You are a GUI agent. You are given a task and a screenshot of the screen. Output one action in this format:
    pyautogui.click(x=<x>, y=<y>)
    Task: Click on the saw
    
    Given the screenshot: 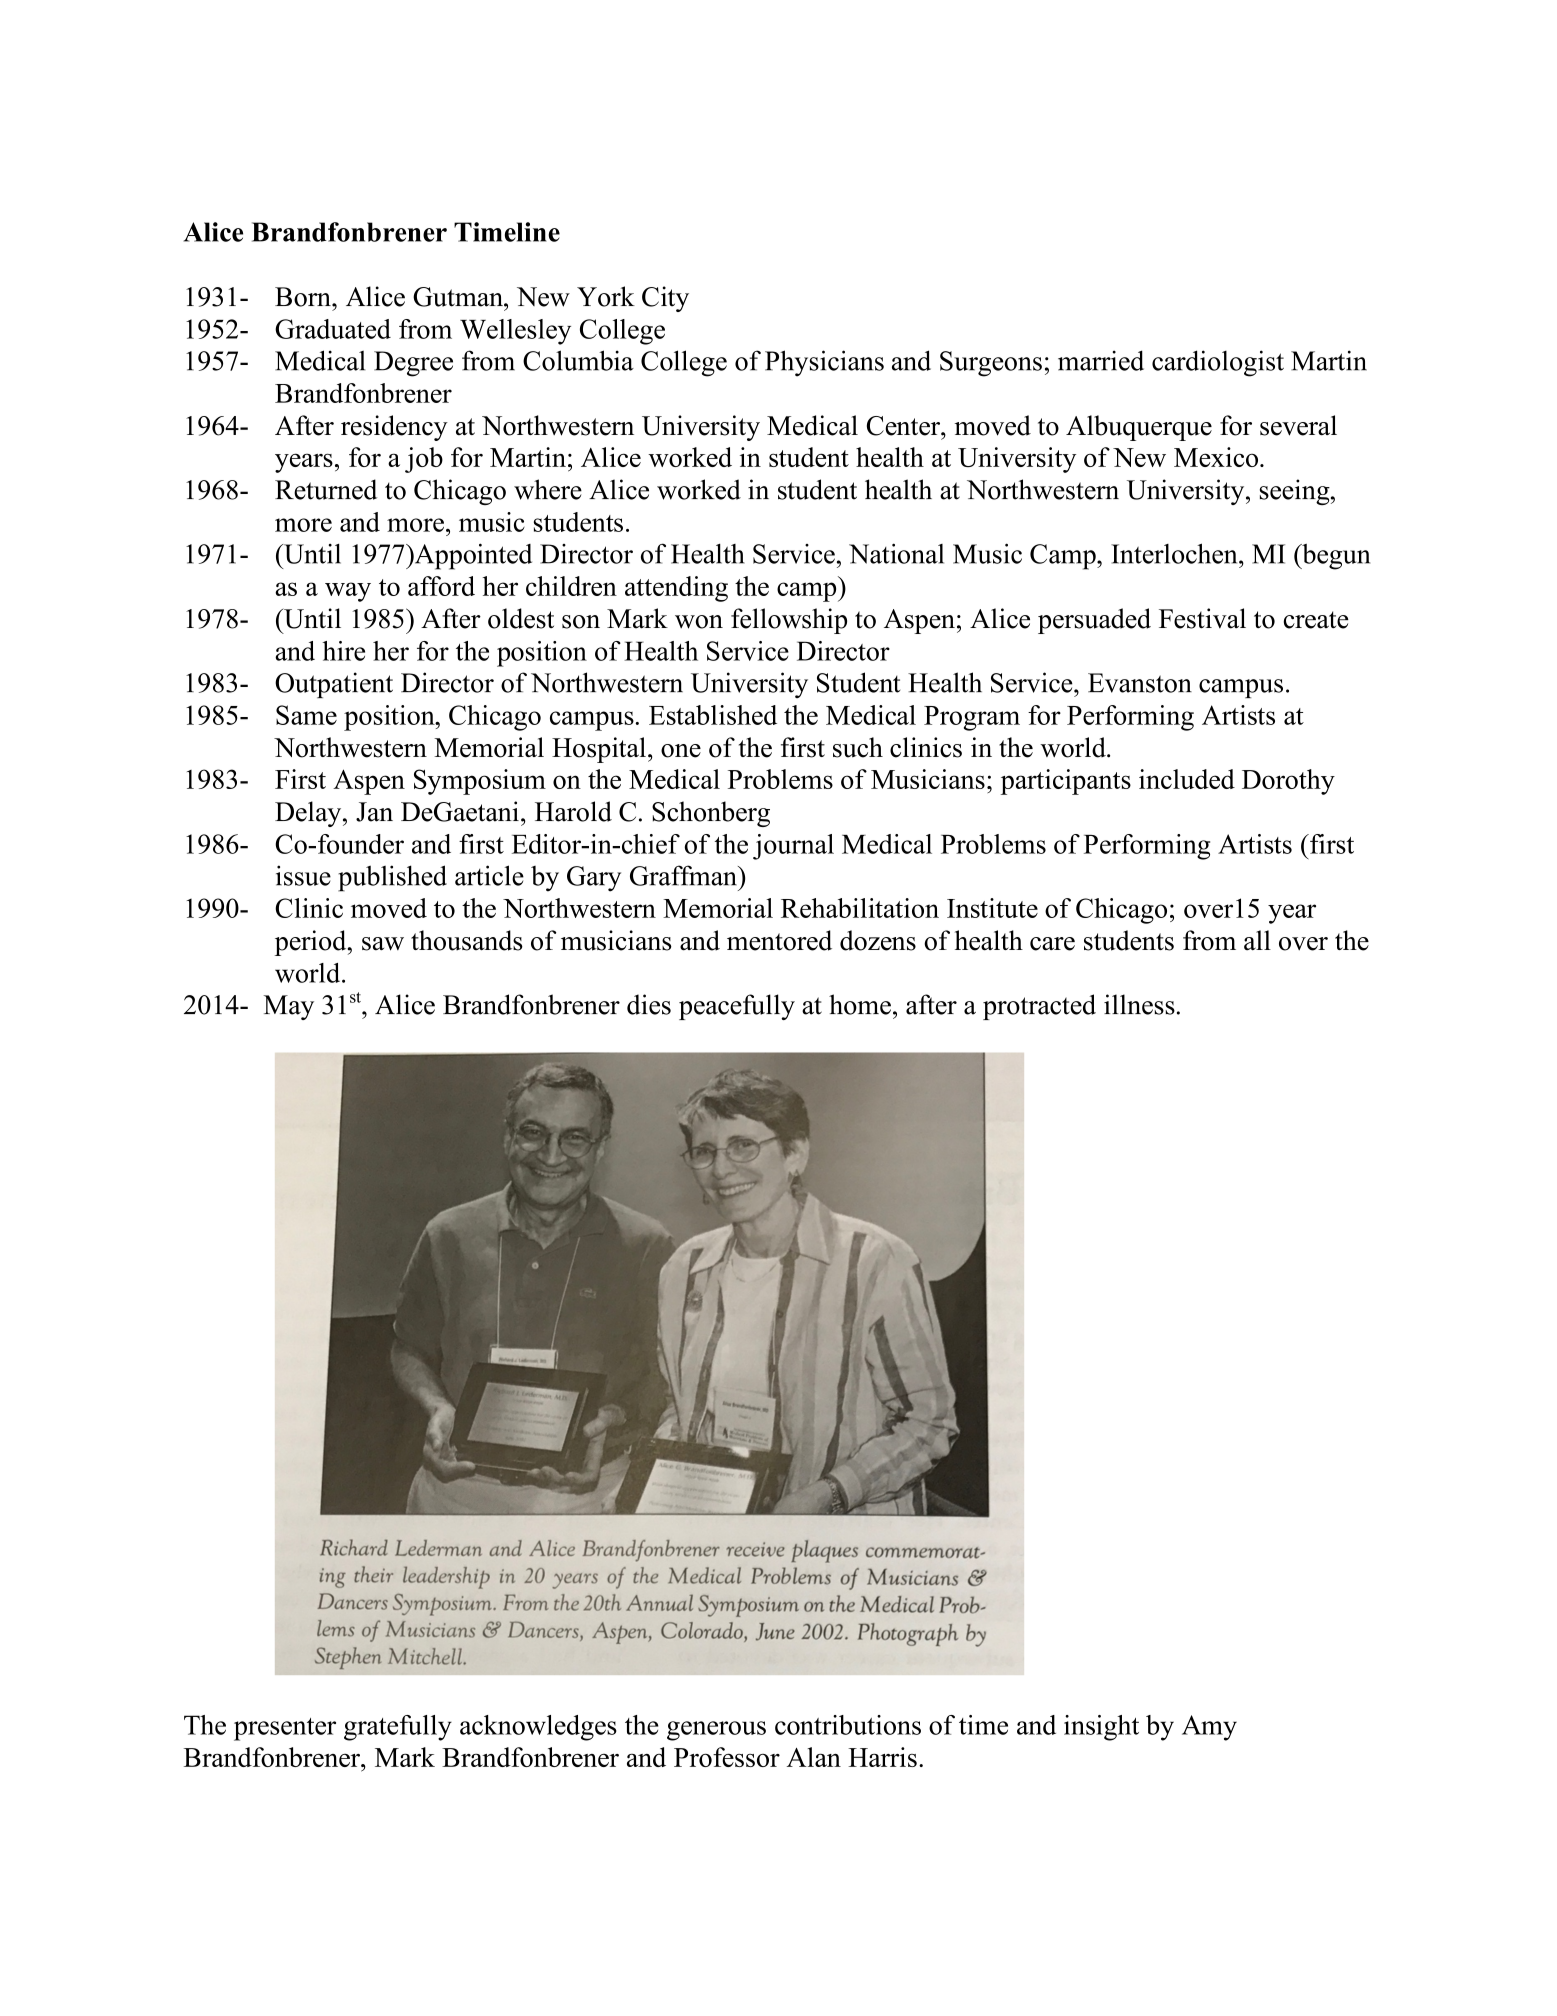 What is the action you would take?
    pyautogui.click(x=383, y=944)
